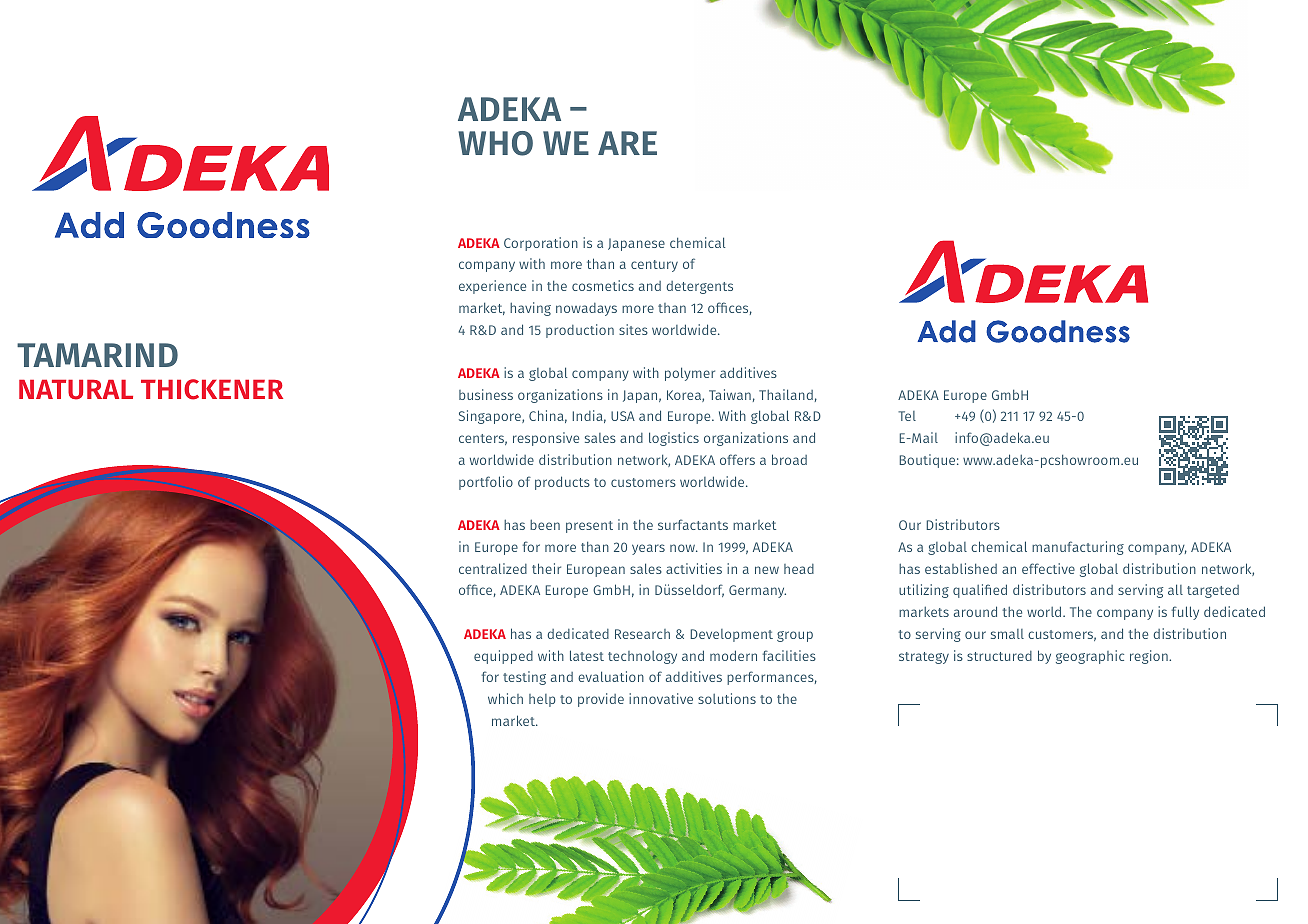 This page has width=1308, height=924. Describe the element at coordinates (627, 143) in the page. I see `ARE` at that location.
